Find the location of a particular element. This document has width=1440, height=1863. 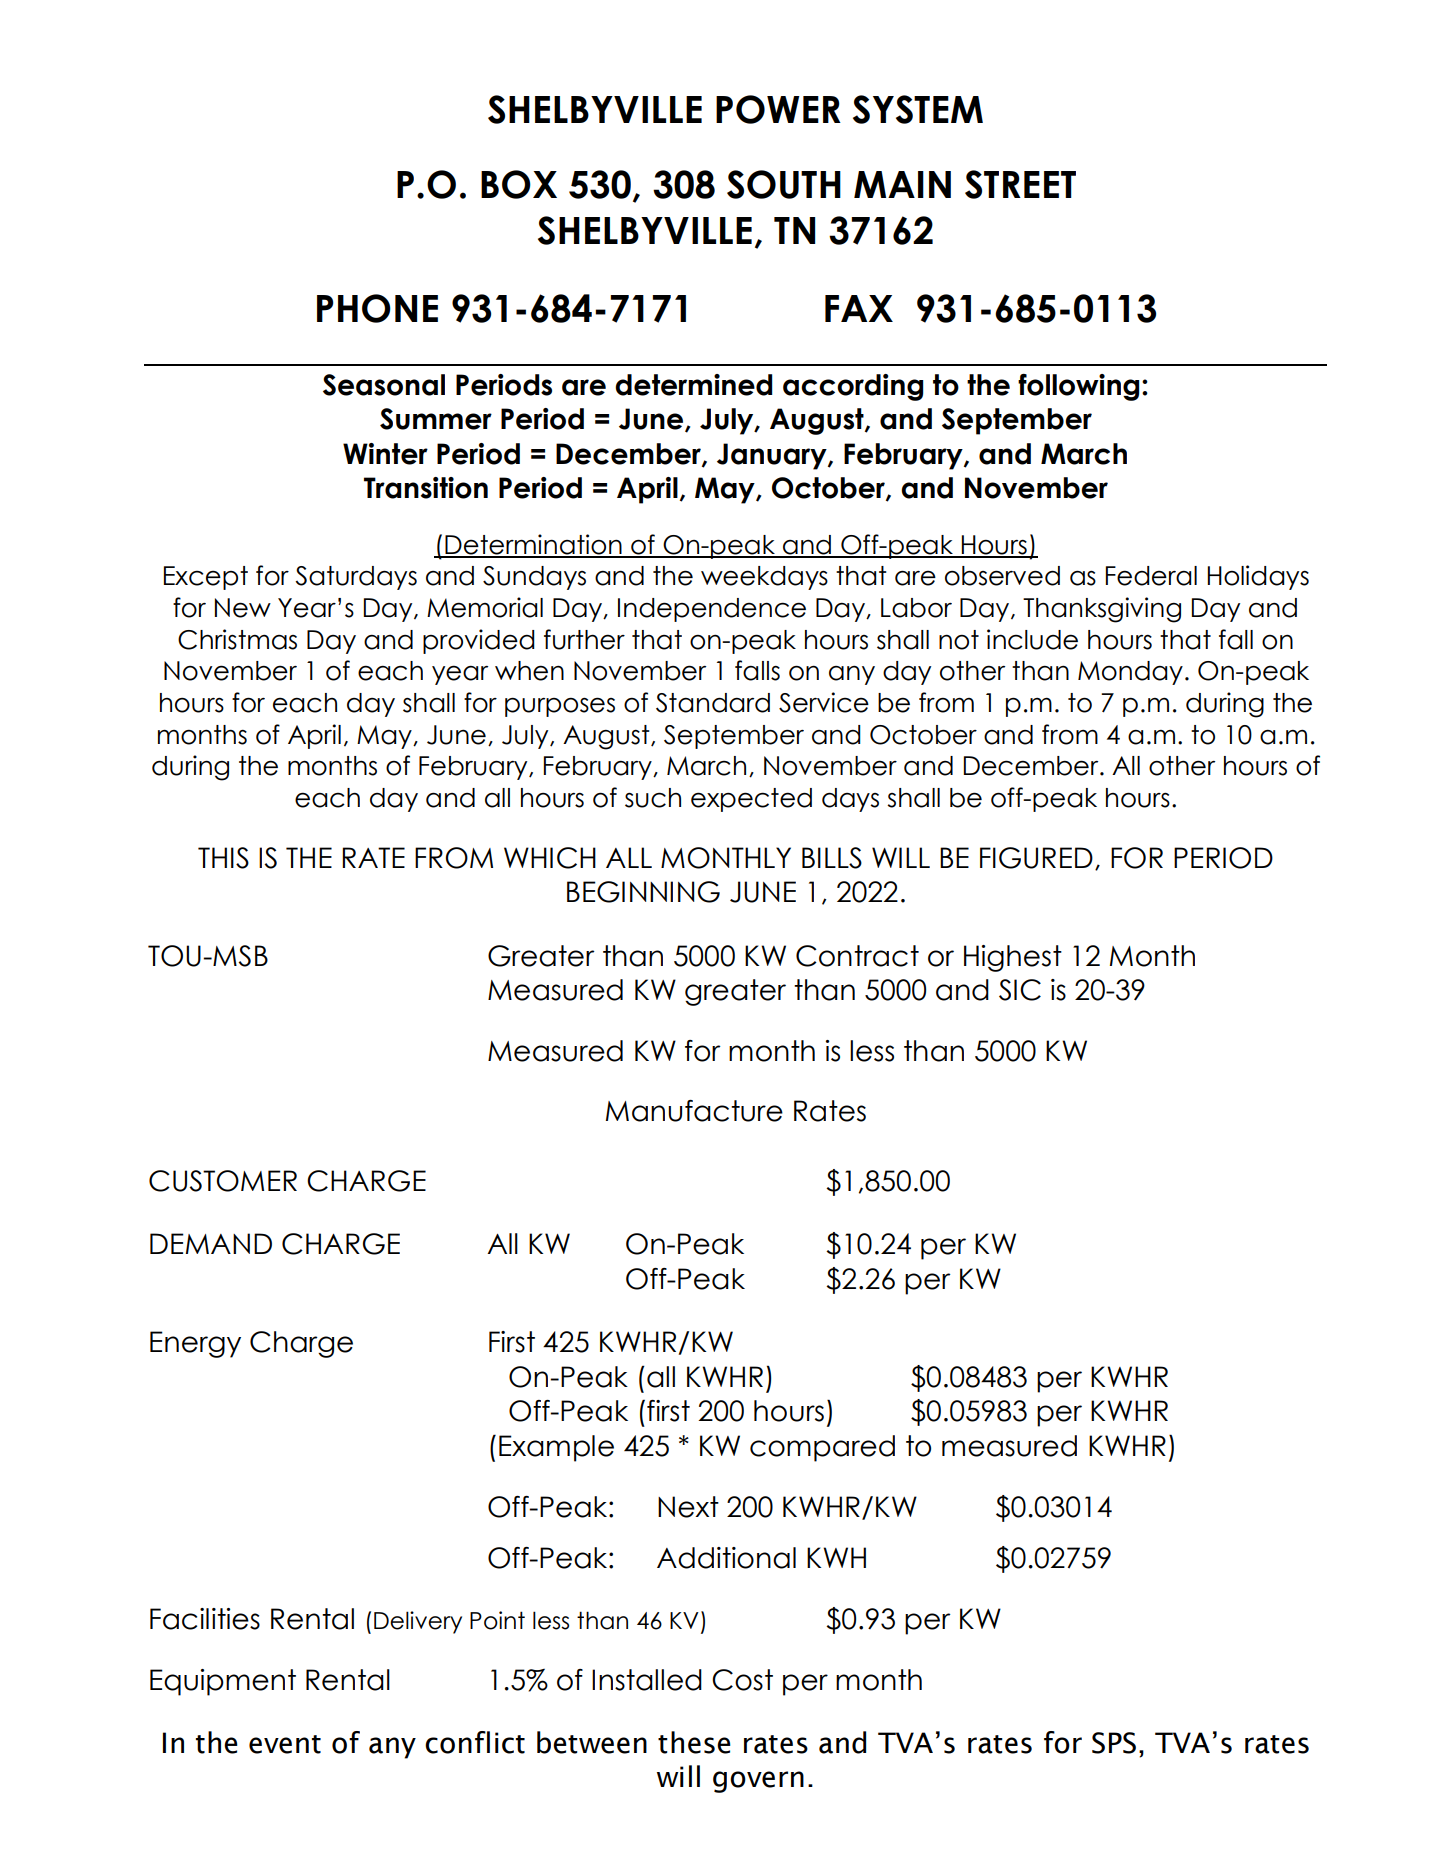

STREET is located at coordinates (1020, 184).
